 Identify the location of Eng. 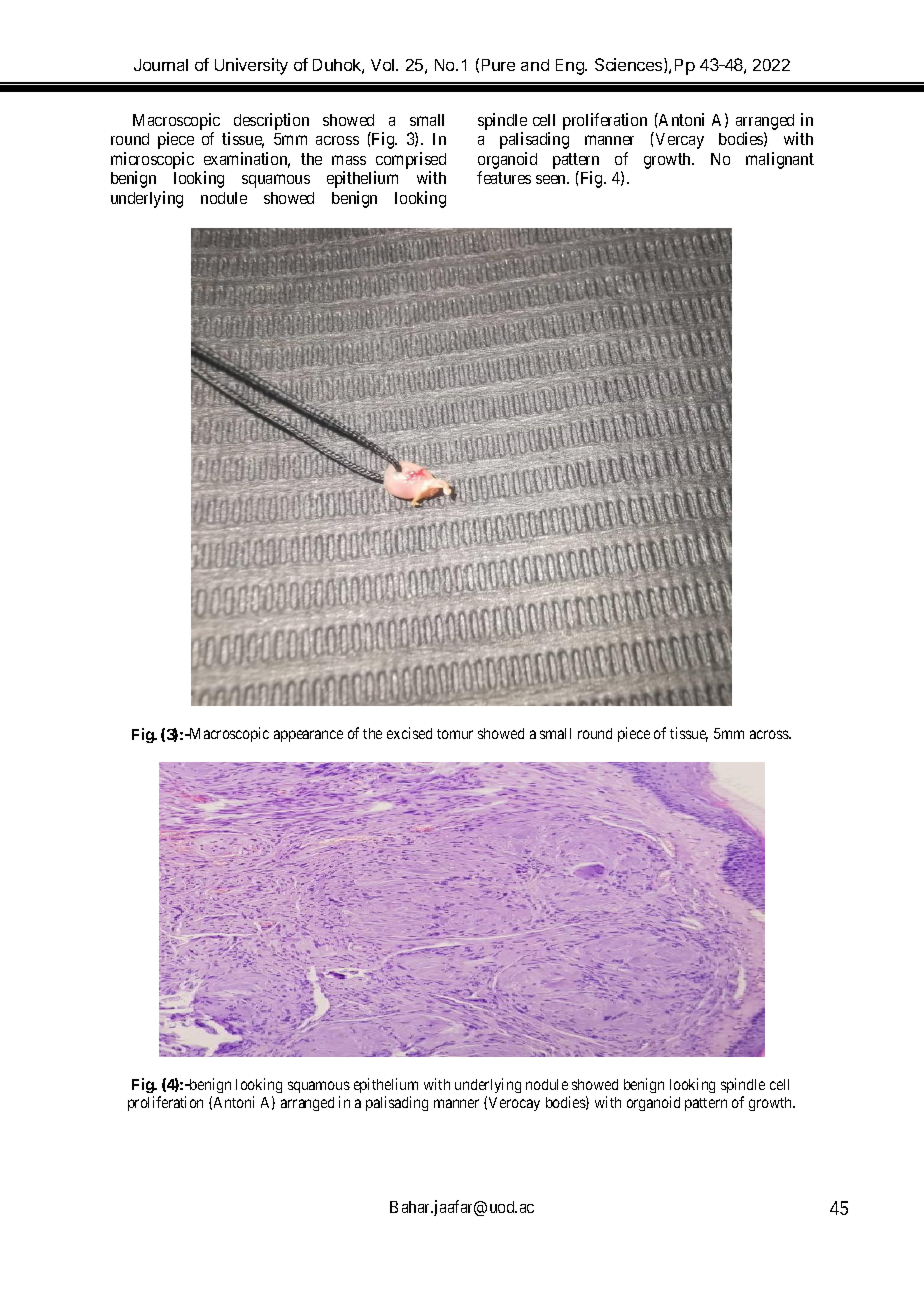
(571, 67).
